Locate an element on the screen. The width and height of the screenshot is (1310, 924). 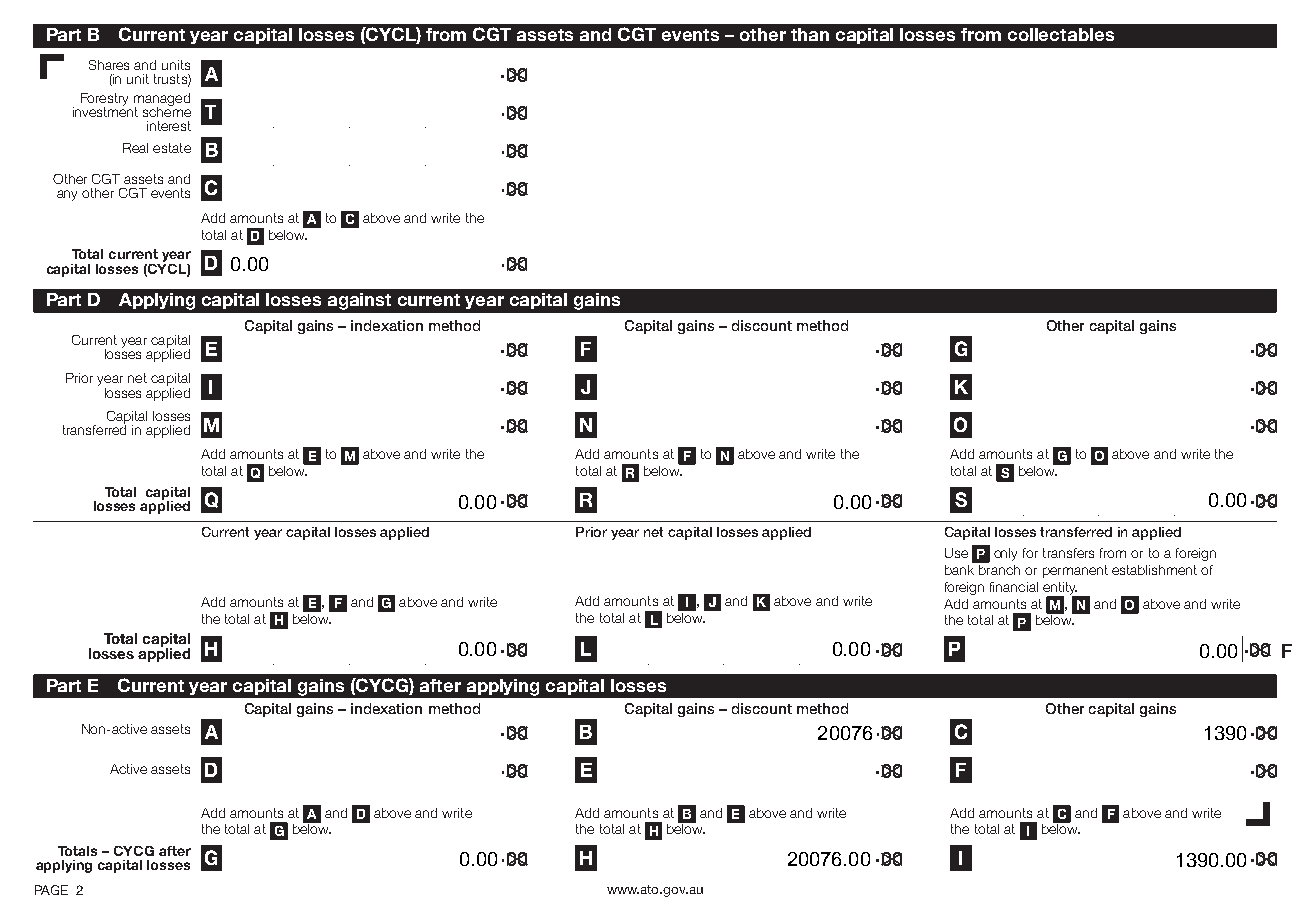
bank is located at coordinates (961, 568).
